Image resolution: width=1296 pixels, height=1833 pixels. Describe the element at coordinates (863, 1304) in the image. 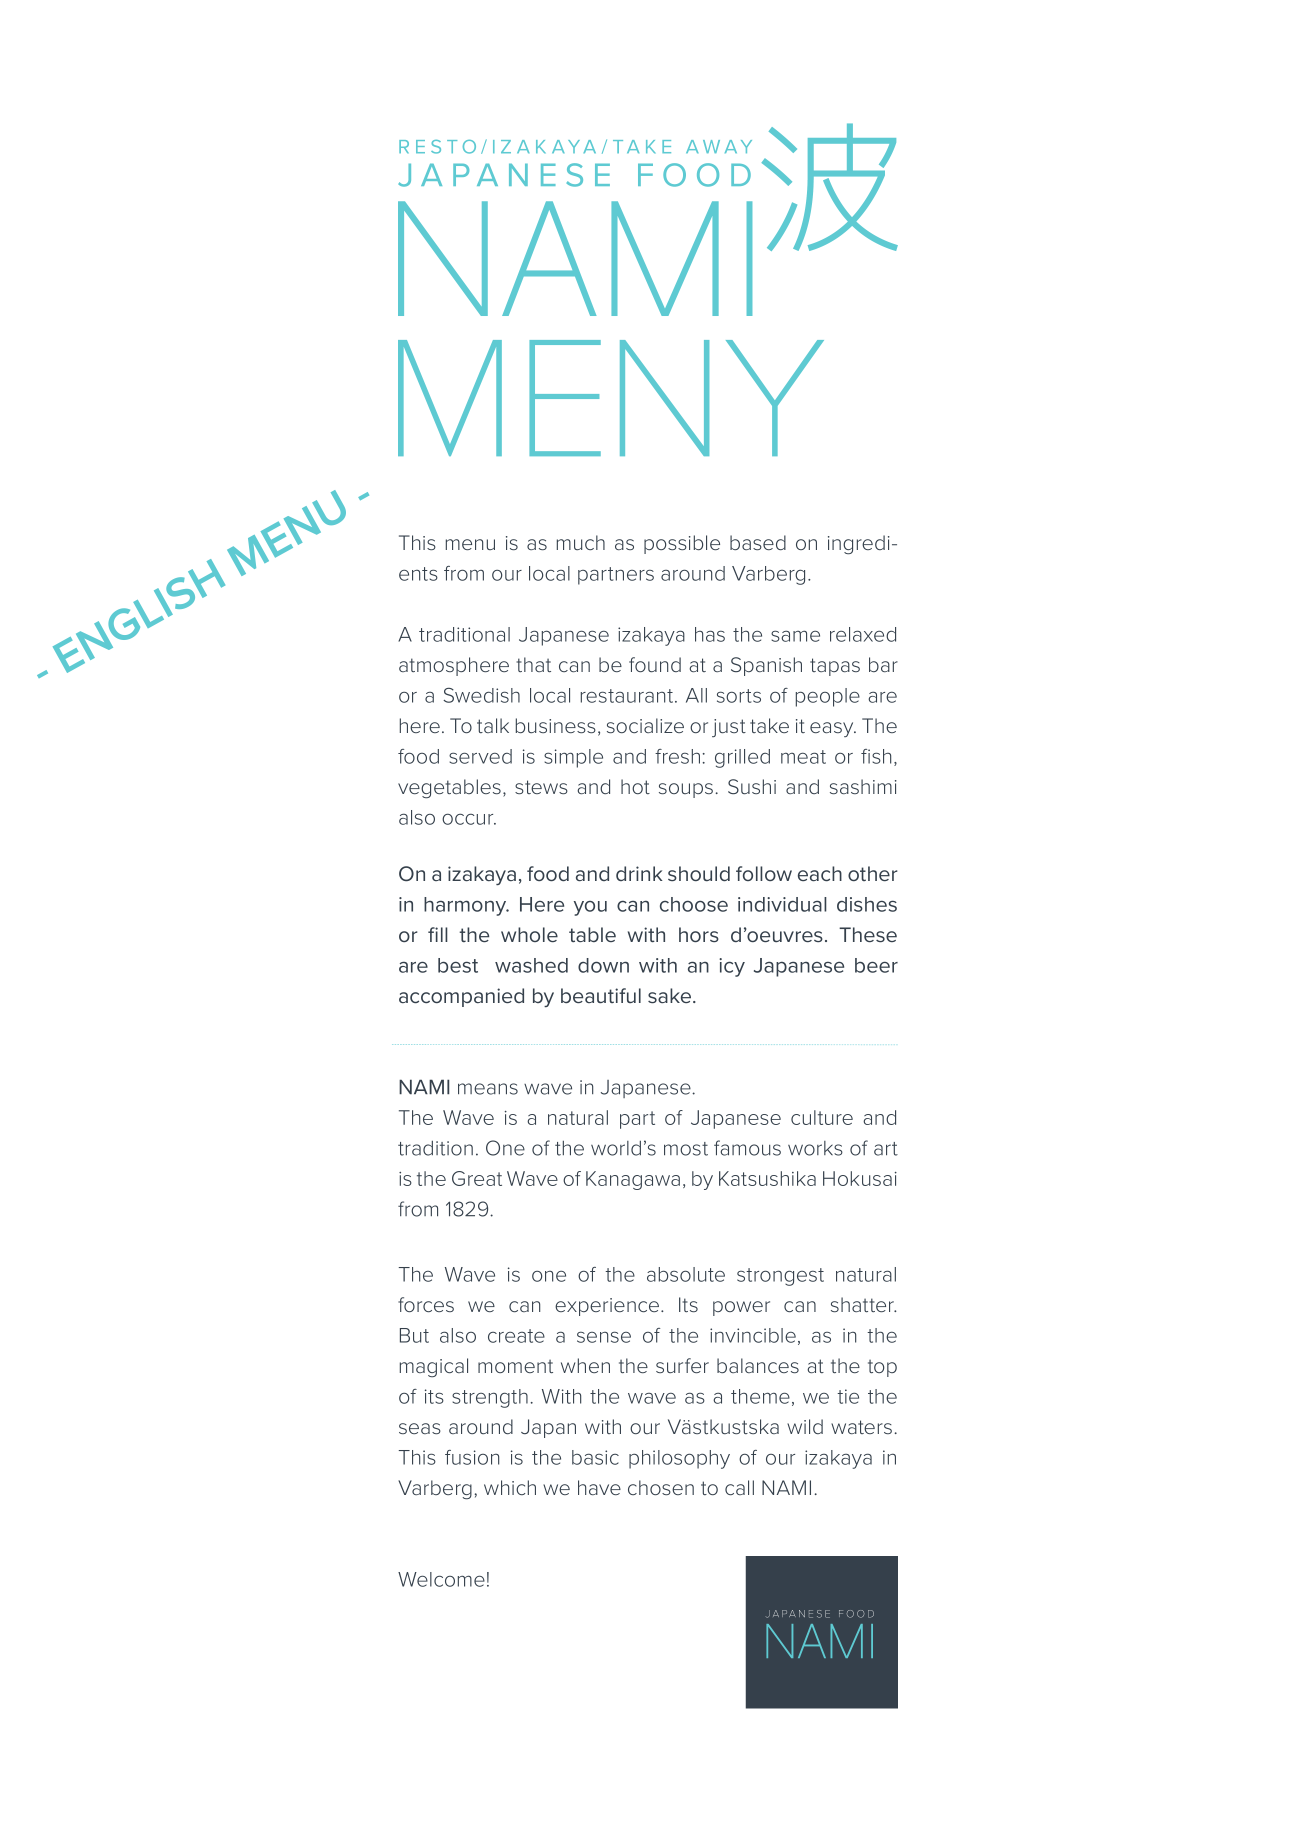

I see `shatter` at that location.
